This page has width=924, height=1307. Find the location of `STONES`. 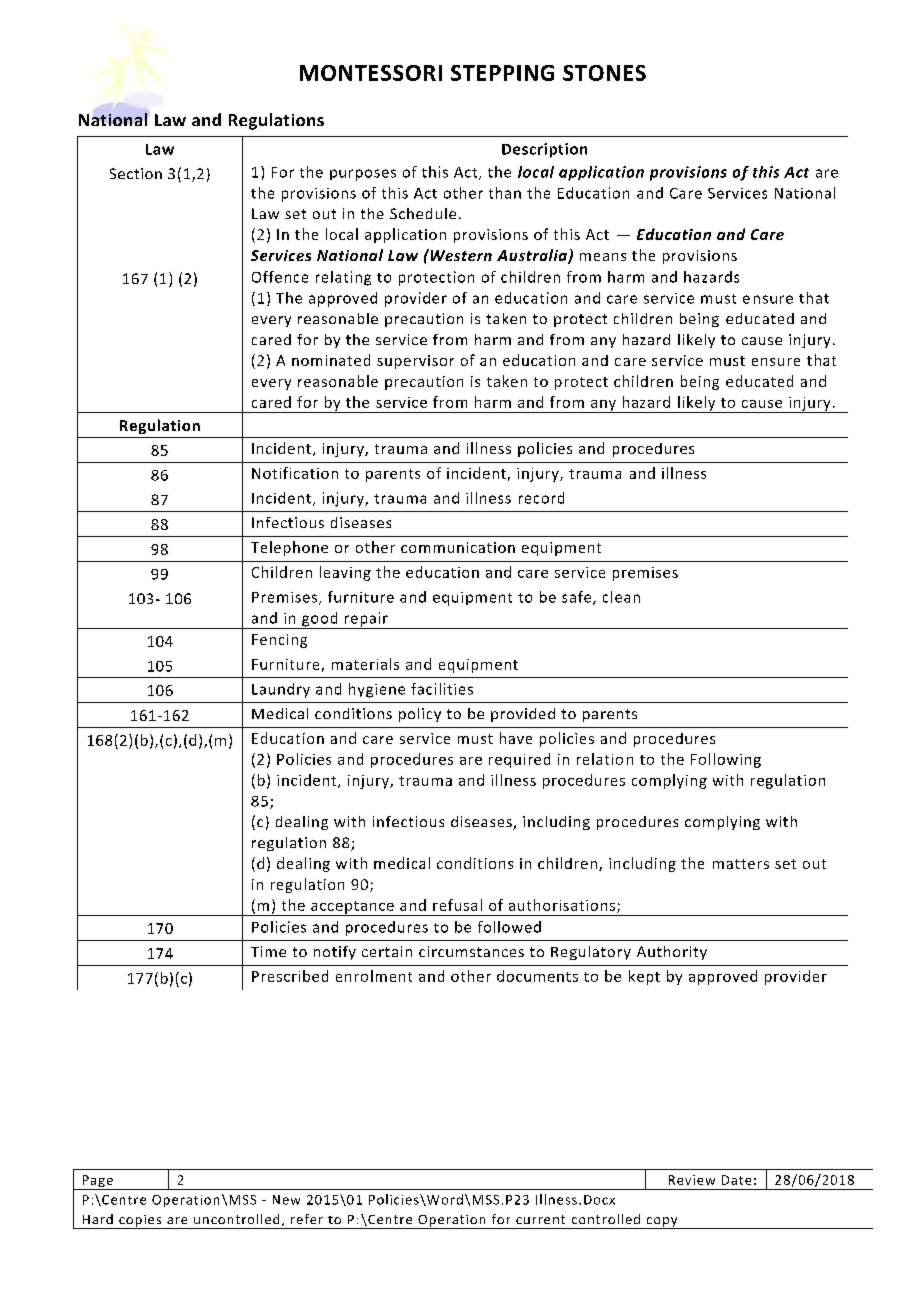

STONES is located at coordinates (604, 73).
